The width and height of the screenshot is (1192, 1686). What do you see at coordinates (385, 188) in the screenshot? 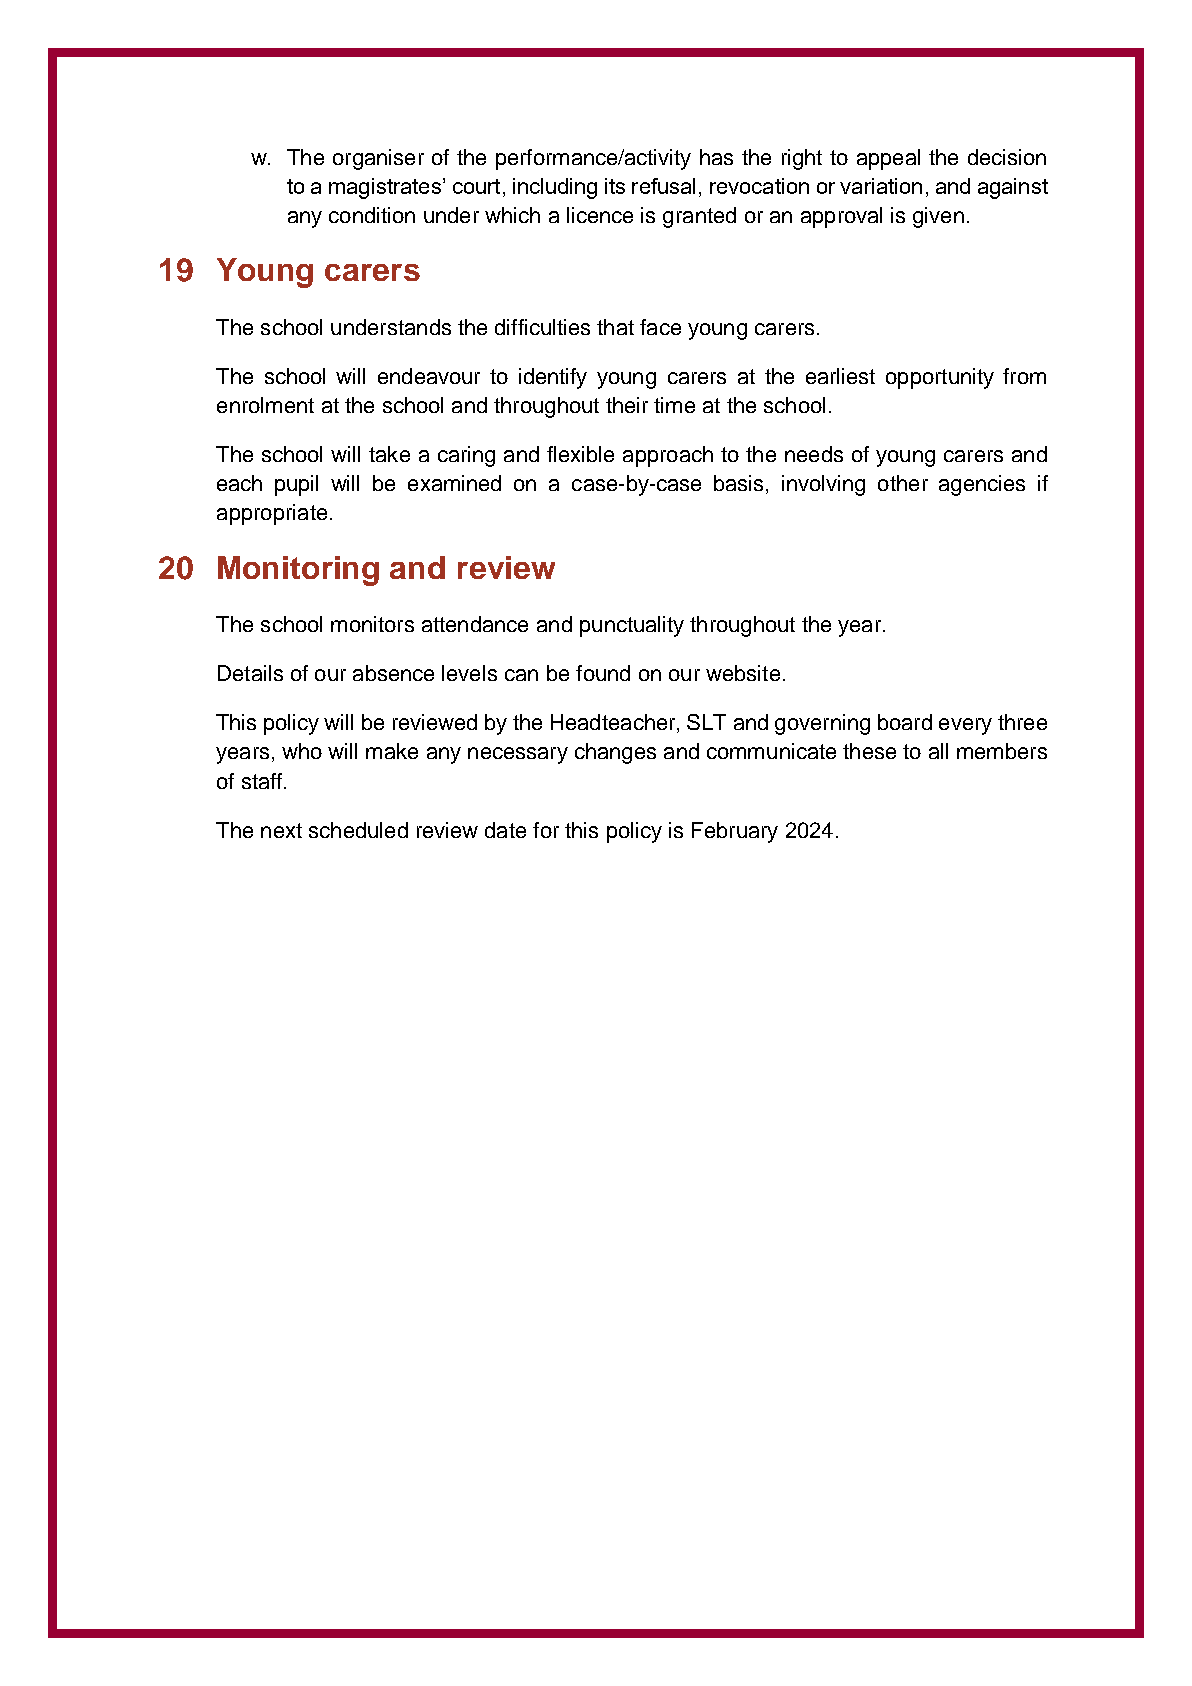
I see `magistrates` at bounding box center [385, 188].
